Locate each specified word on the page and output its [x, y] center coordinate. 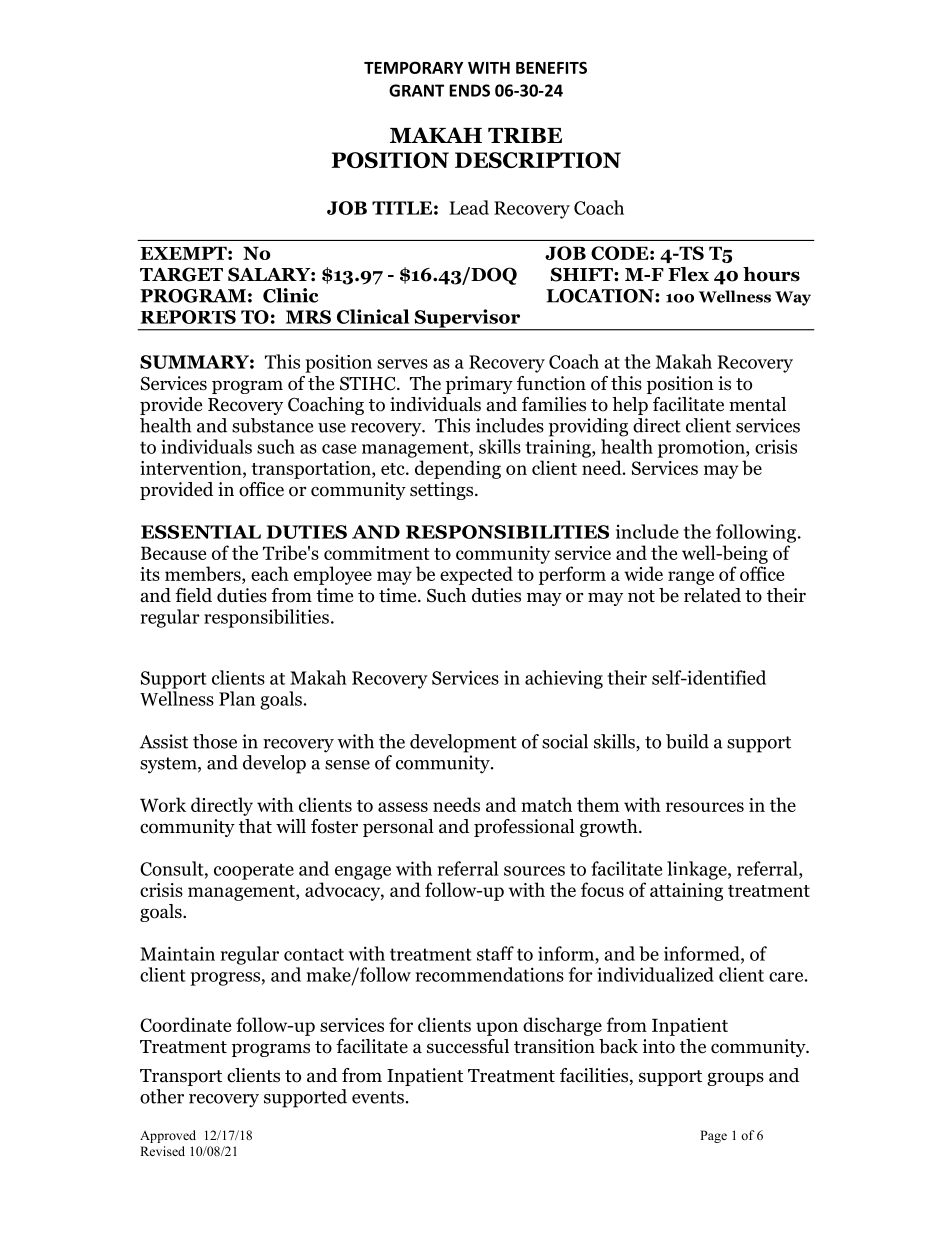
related [712, 595]
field [193, 595]
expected [476, 575]
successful [468, 1046]
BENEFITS [551, 67]
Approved [168, 1136]
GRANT [416, 90]
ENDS [469, 90]
